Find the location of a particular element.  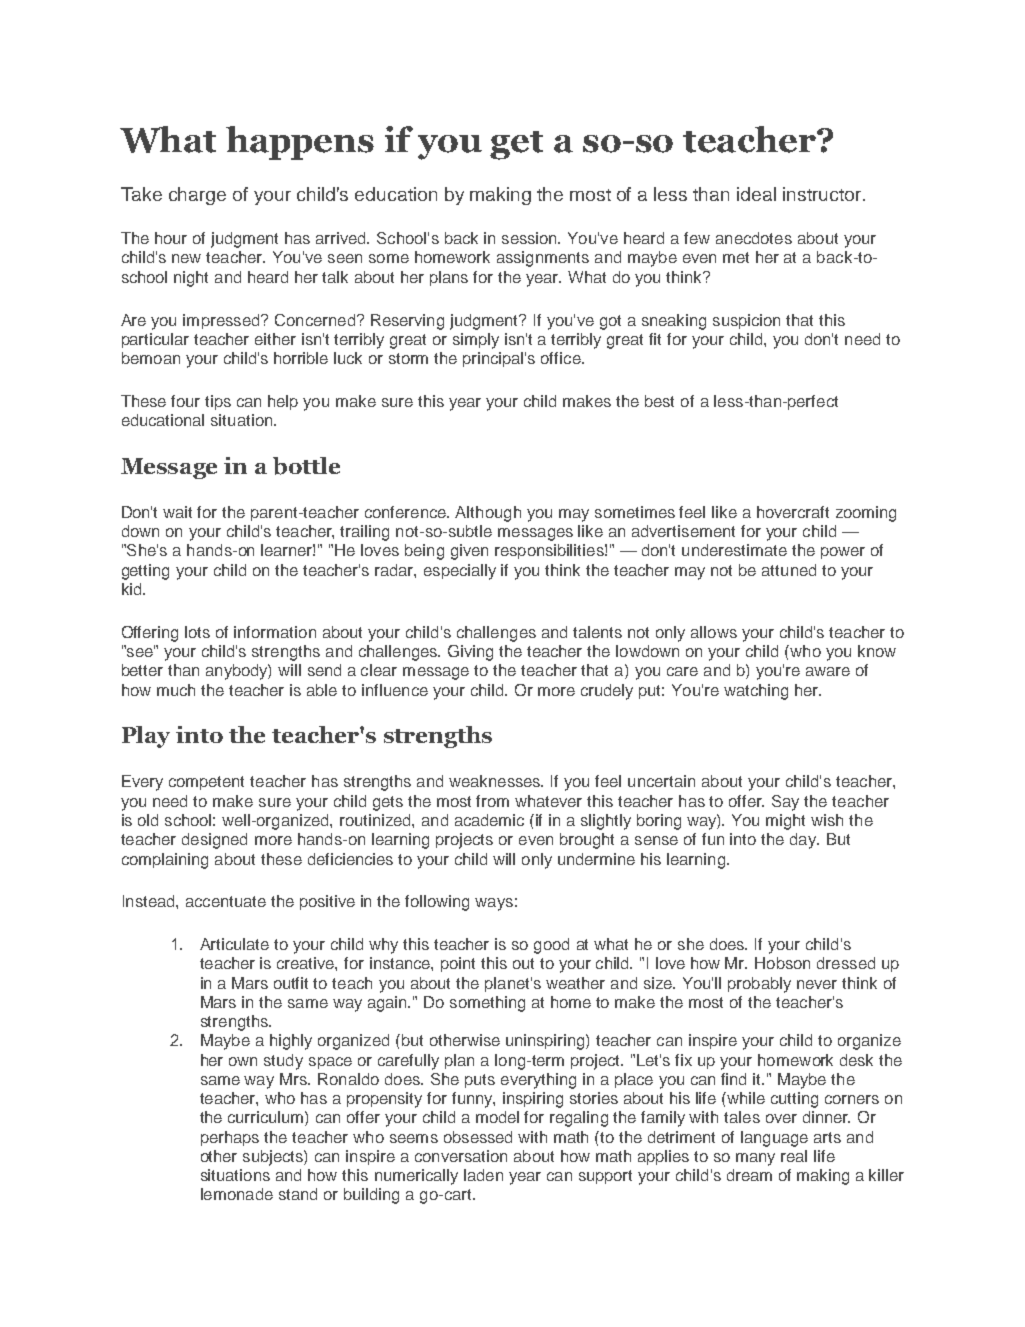

charge is located at coordinates (197, 196).
